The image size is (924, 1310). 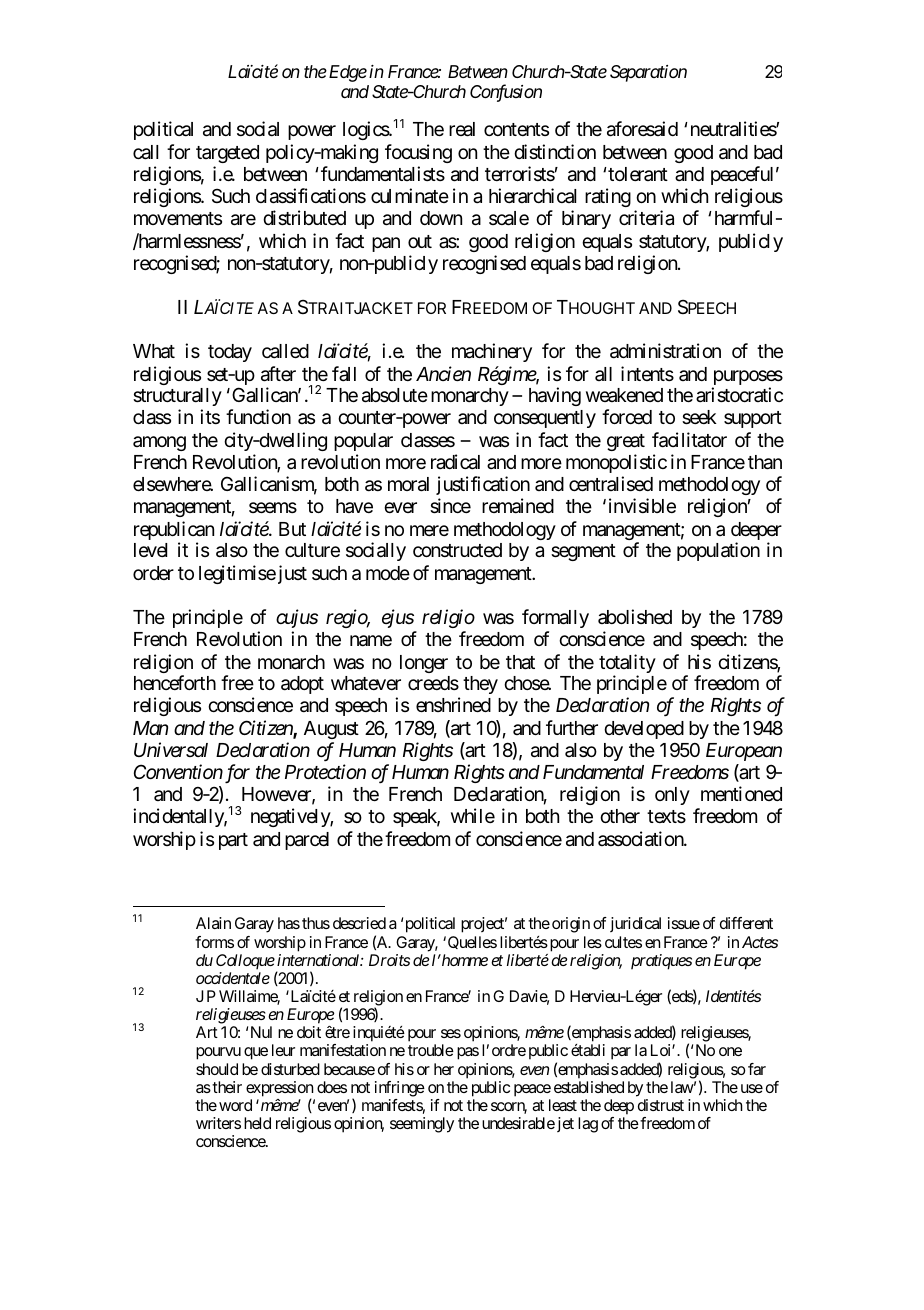 What do you see at coordinates (642, 129) in the screenshot?
I see `aforesaid` at bounding box center [642, 129].
